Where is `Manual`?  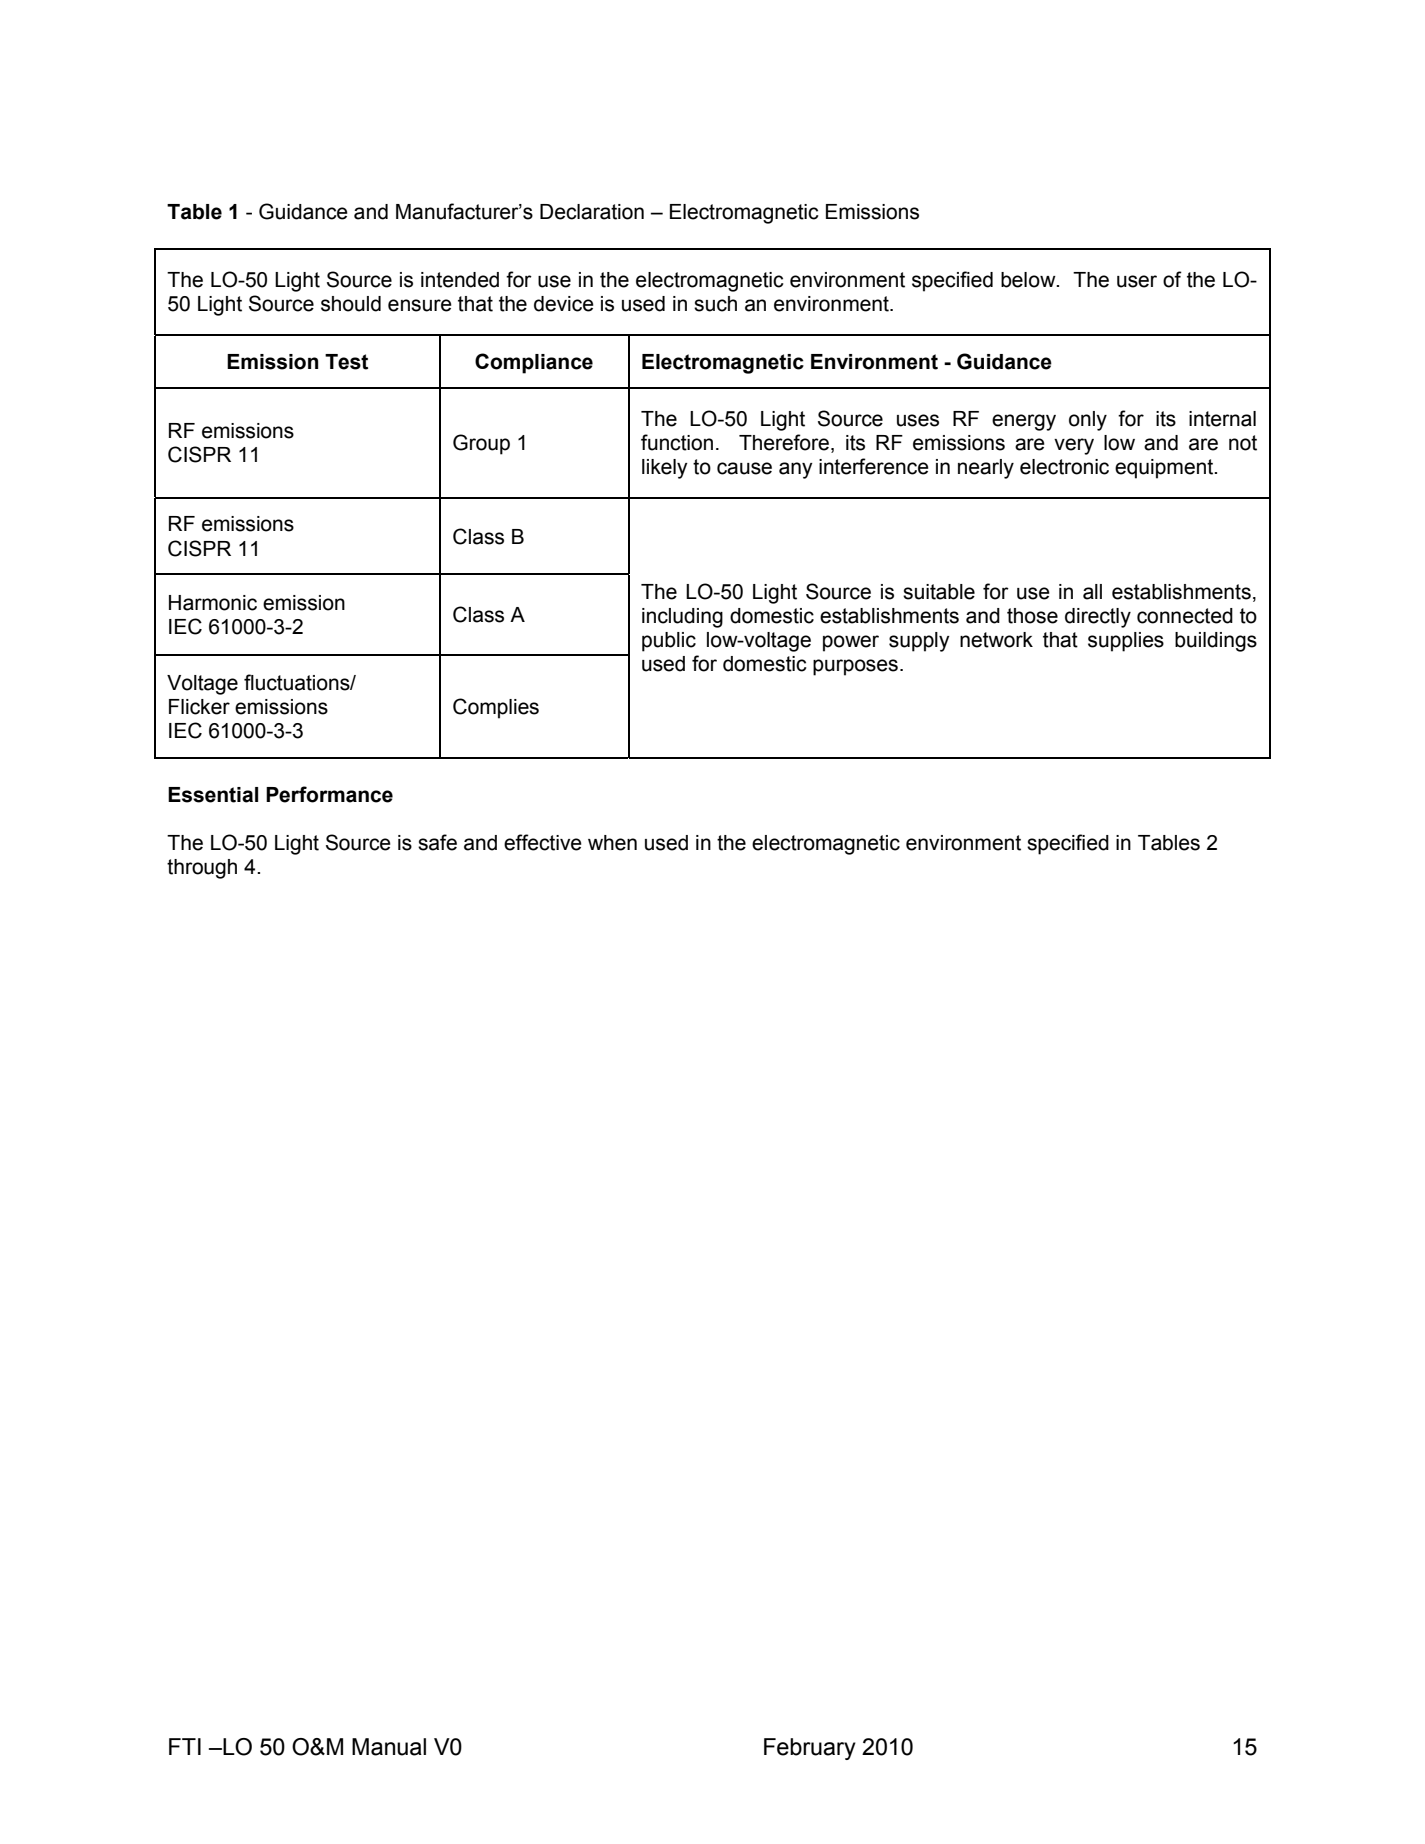
Manual is located at coordinates (389, 1747).
